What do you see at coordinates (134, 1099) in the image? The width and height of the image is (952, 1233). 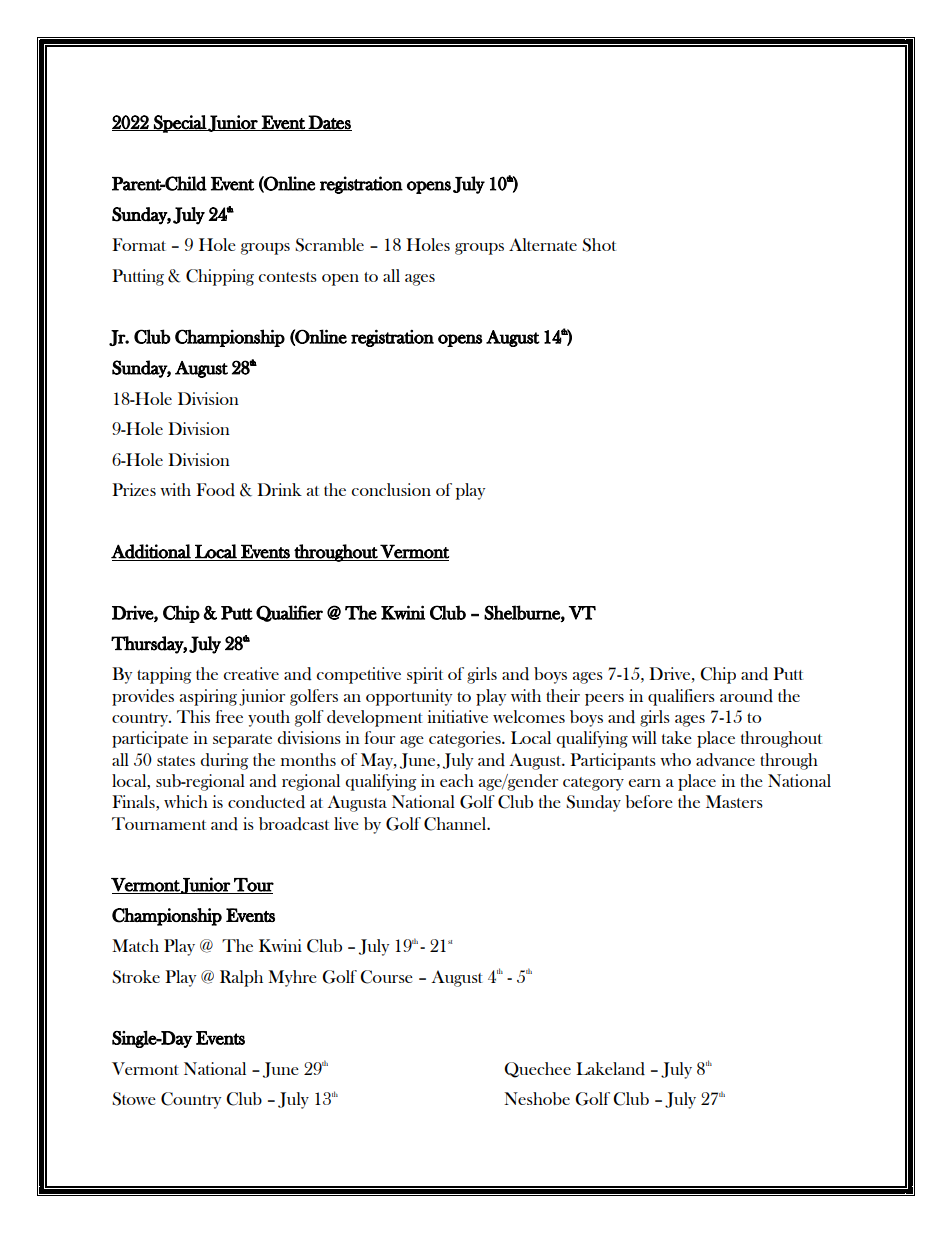 I see `Stowe` at bounding box center [134, 1099].
